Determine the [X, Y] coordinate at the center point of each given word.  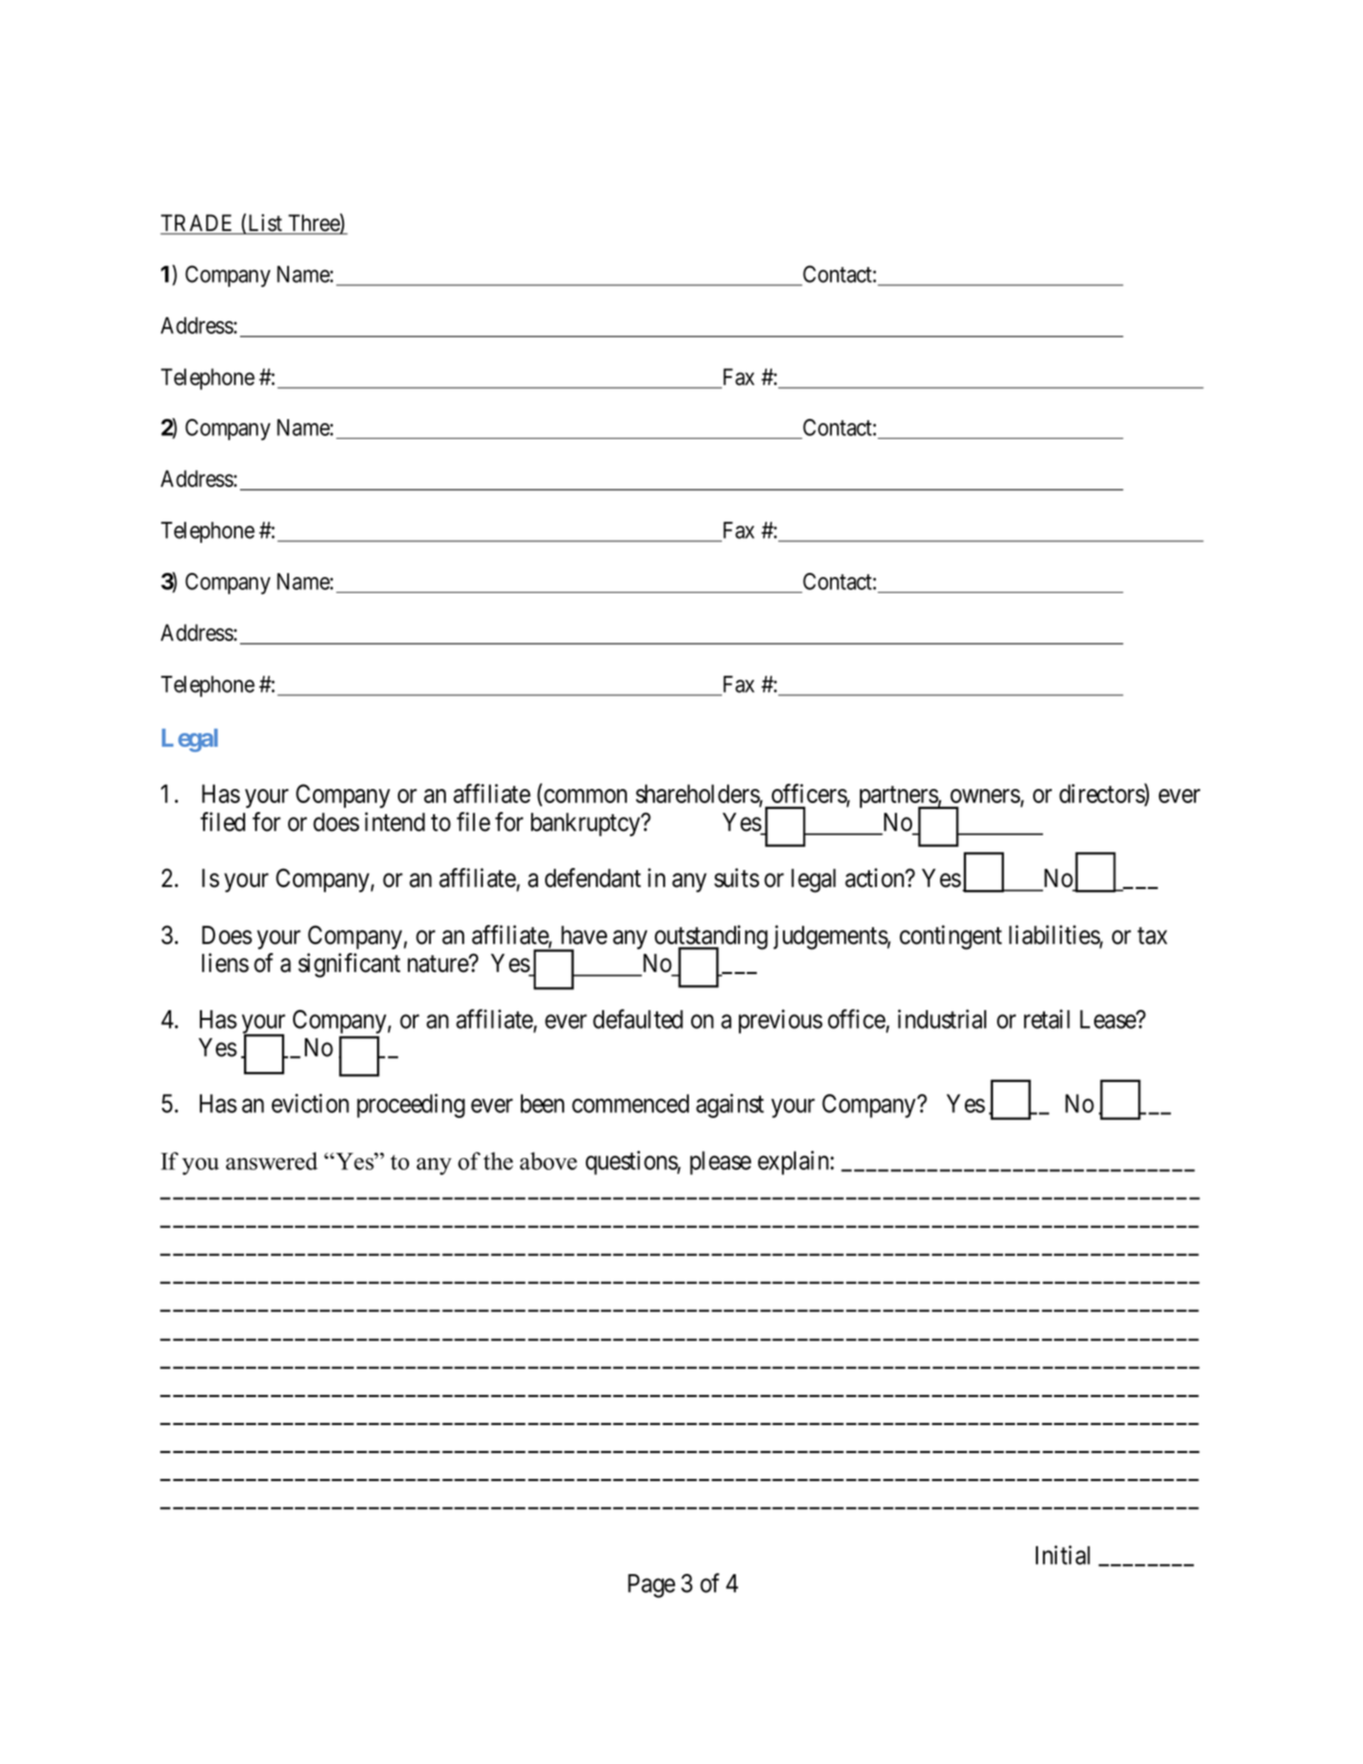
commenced [630, 1103]
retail [1047, 1019]
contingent [951, 937]
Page [651, 1586]
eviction [310, 1103]
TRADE [198, 224]
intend [395, 822]
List [265, 224]
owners [985, 796]
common [585, 796]
